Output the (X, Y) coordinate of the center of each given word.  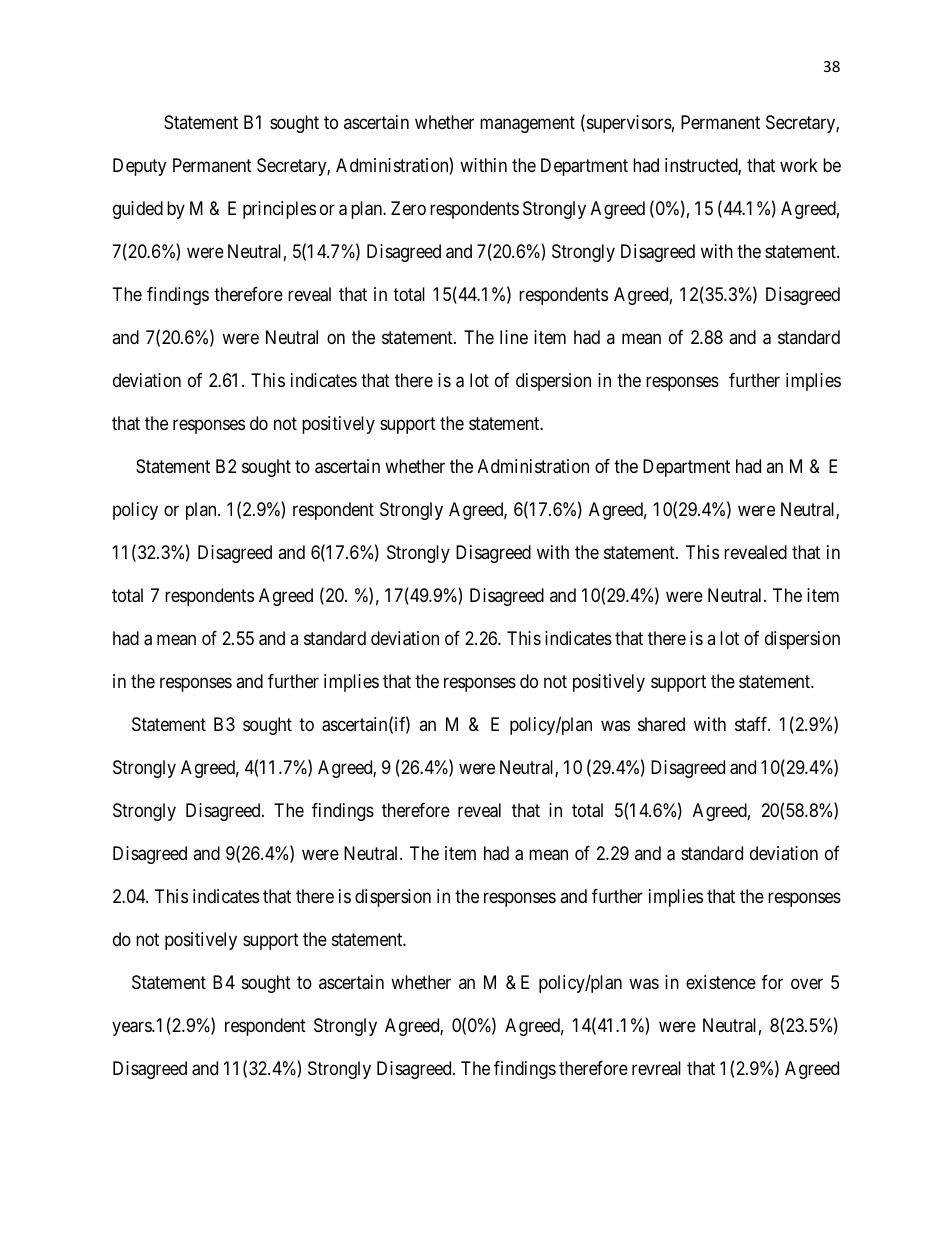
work (799, 165)
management (527, 124)
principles (279, 210)
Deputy (139, 167)
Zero (408, 208)
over (807, 983)
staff (752, 724)
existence (721, 982)
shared (661, 724)
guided (138, 210)
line (514, 337)
